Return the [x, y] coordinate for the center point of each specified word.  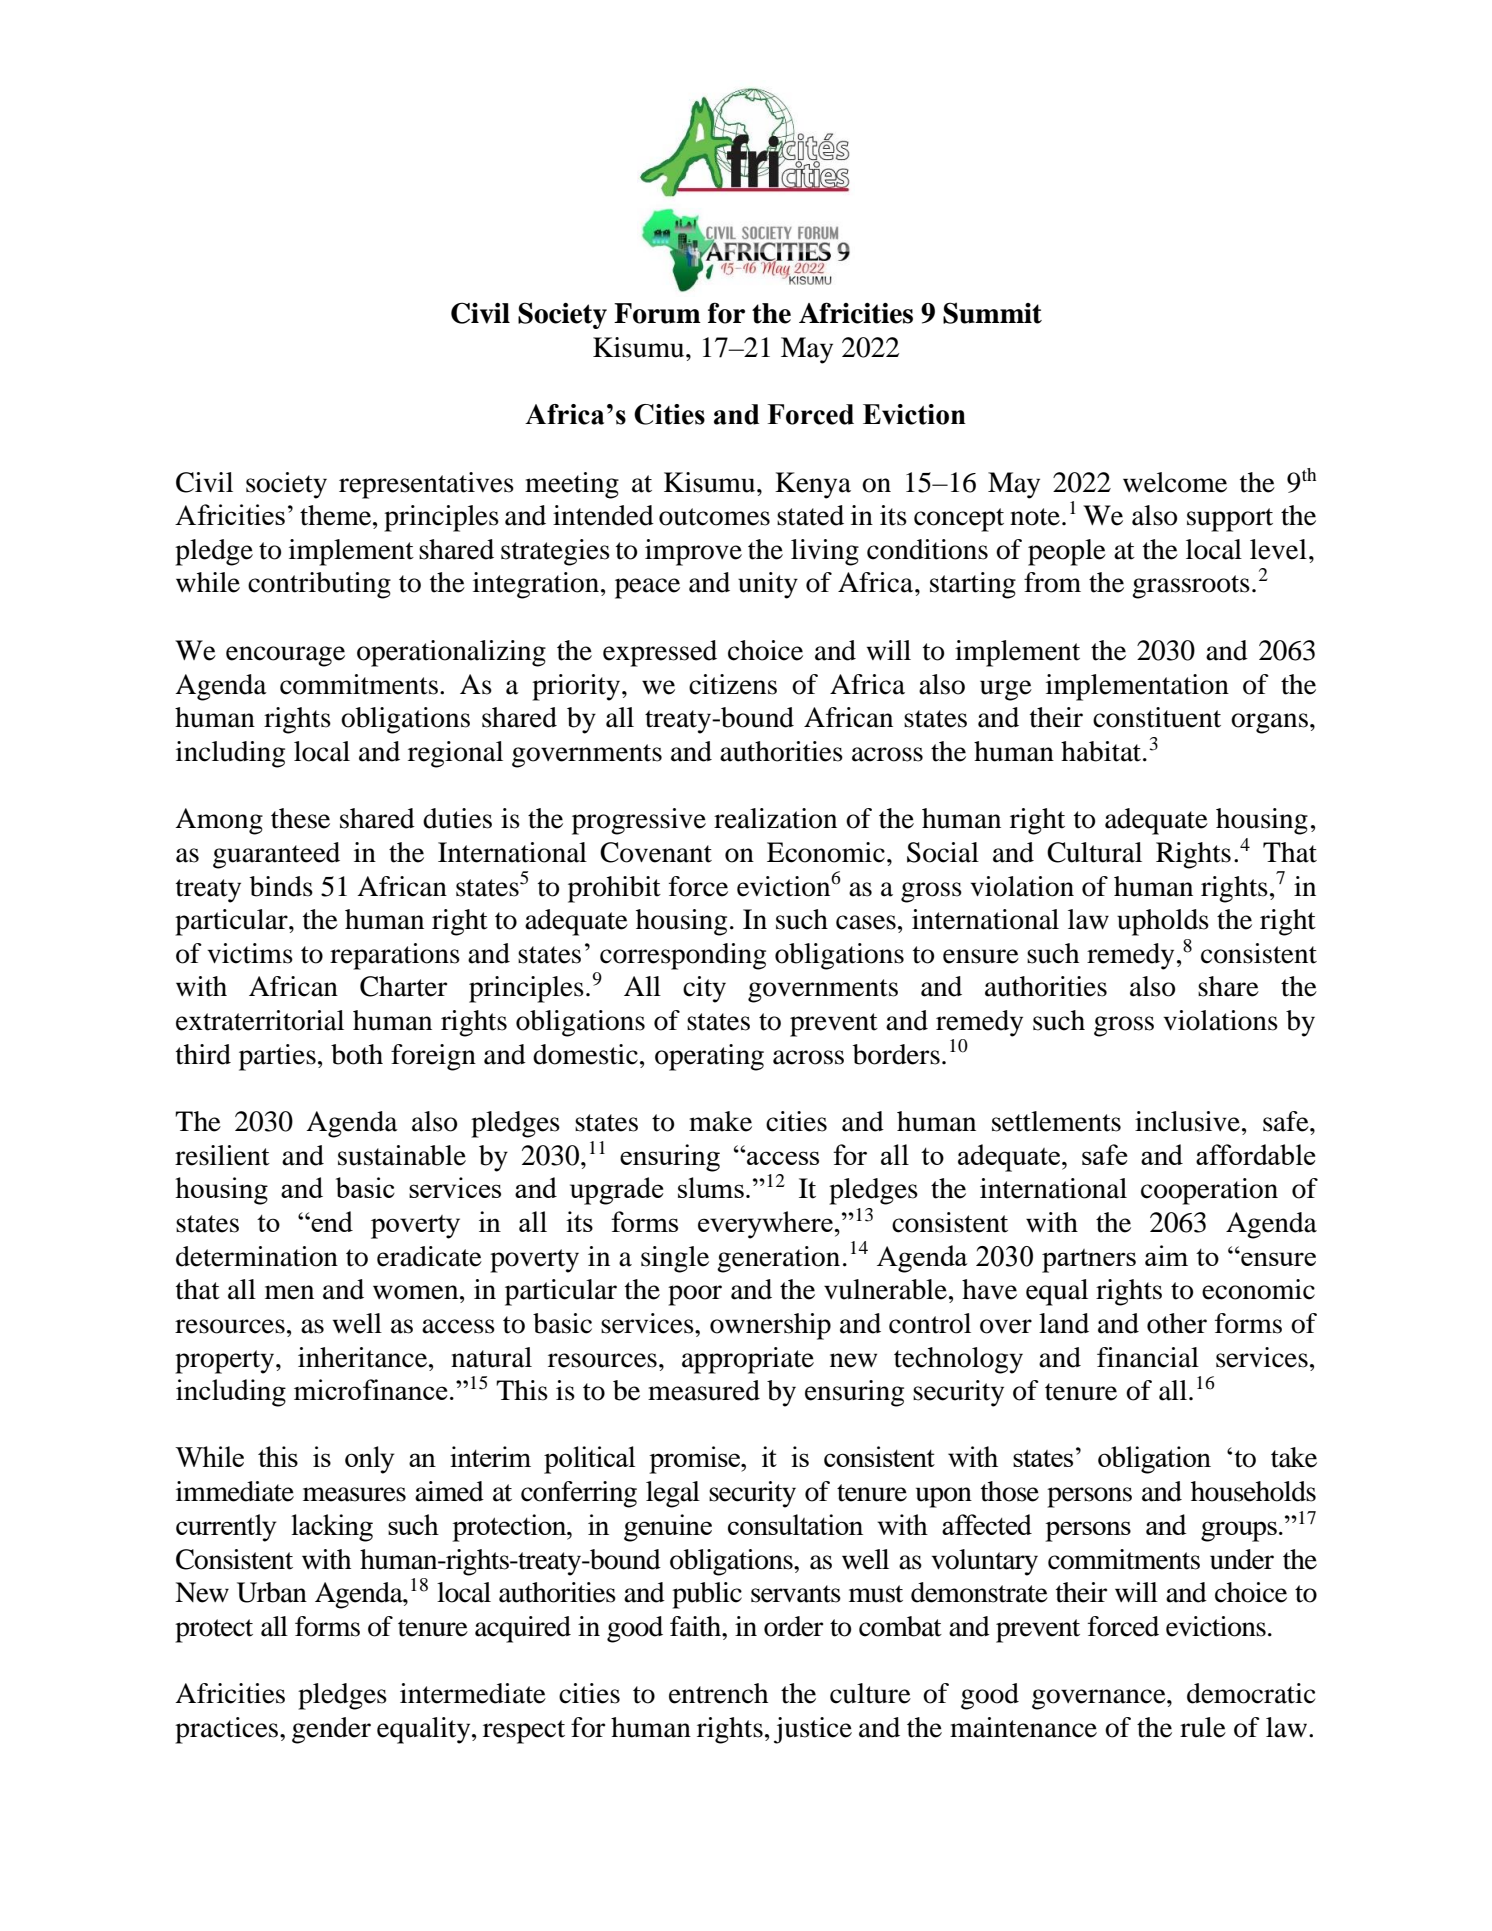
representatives [426, 485]
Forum [657, 313]
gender [331, 1730]
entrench [718, 1693]
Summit [992, 313]
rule [1203, 1727]
